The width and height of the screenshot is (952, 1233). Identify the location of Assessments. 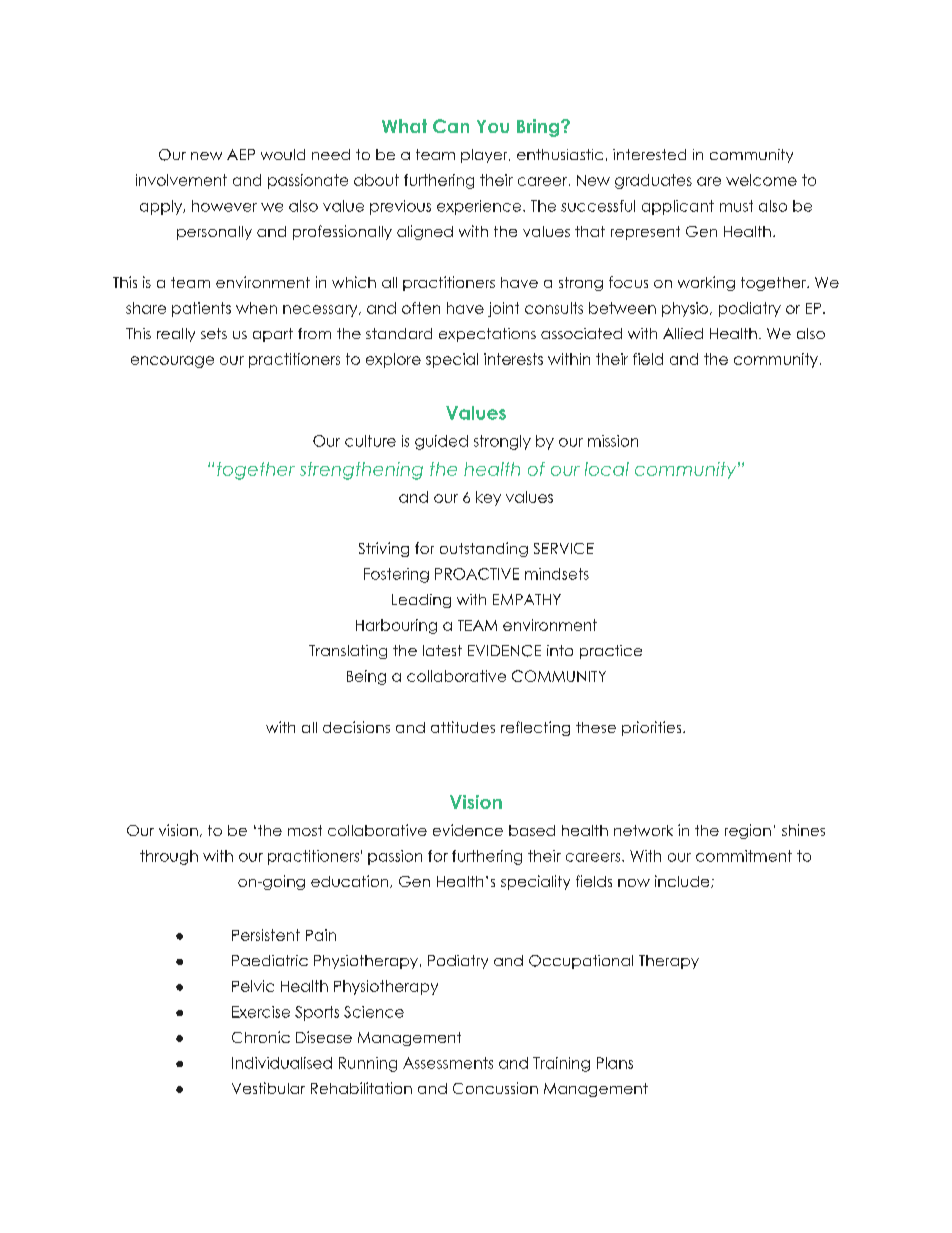
(448, 1063).
